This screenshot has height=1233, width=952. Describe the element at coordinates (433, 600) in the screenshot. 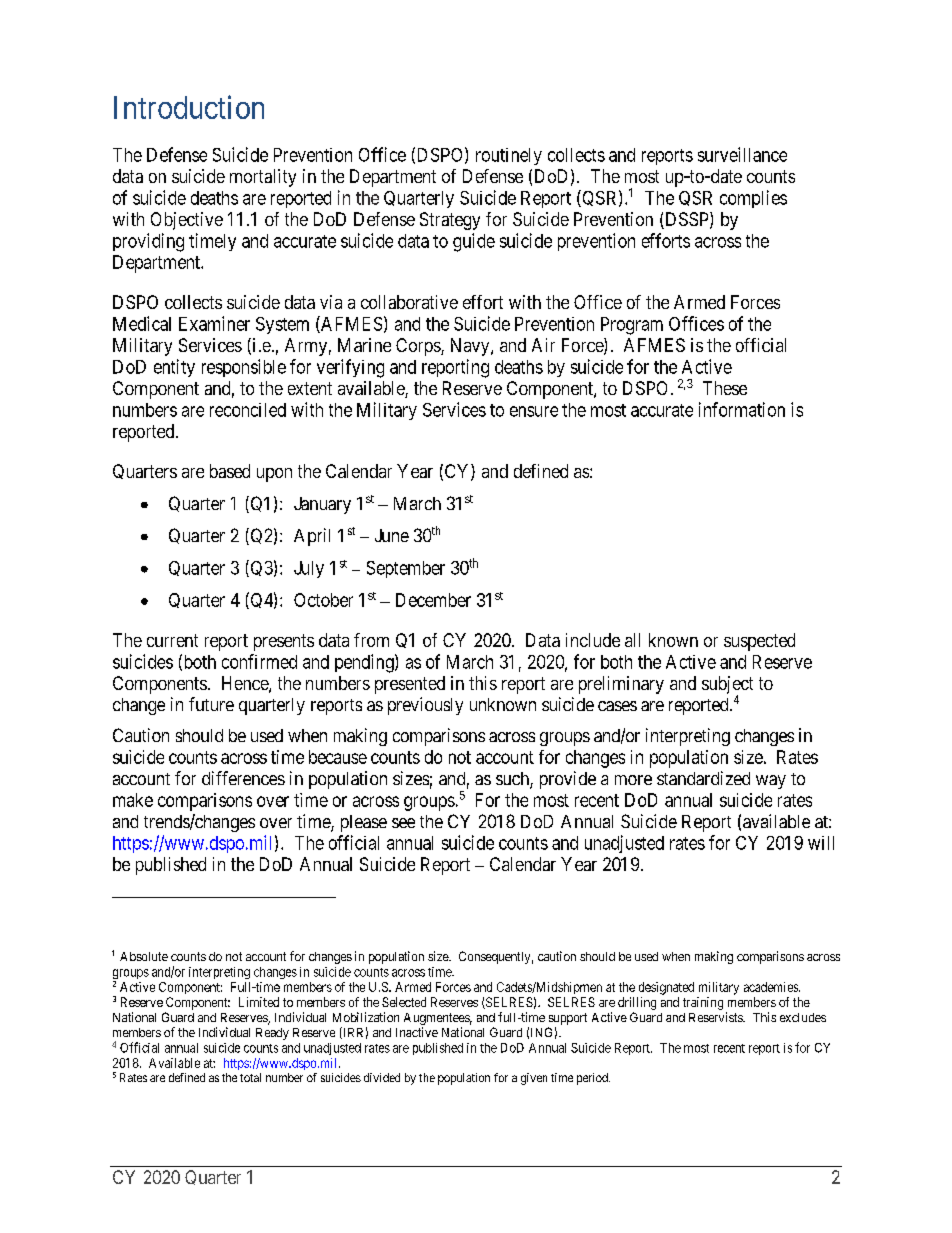

I see `December` at that location.
